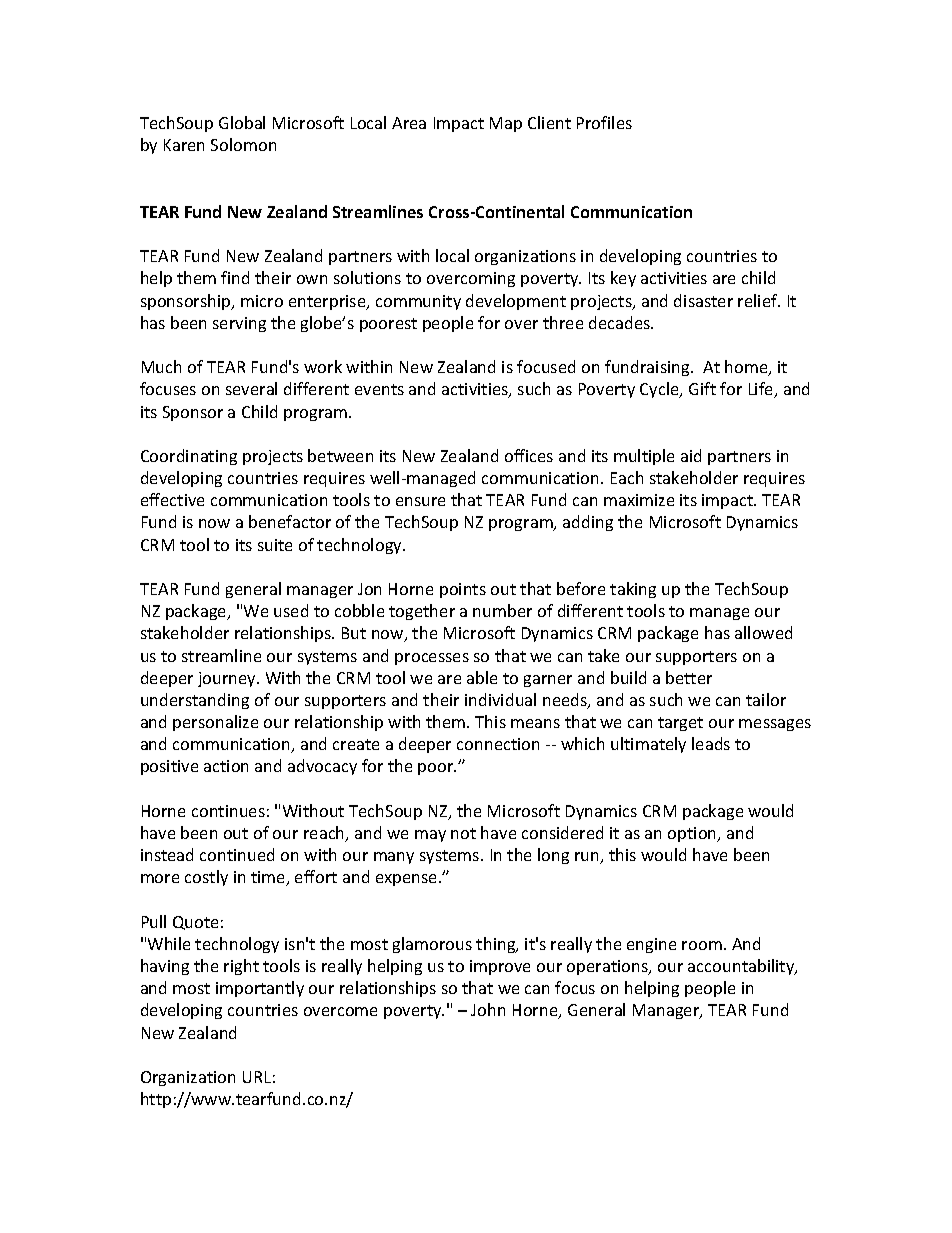 Image resolution: width=952 pixels, height=1233 pixels. What do you see at coordinates (506, 124) in the screenshot?
I see `Map` at bounding box center [506, 124].
